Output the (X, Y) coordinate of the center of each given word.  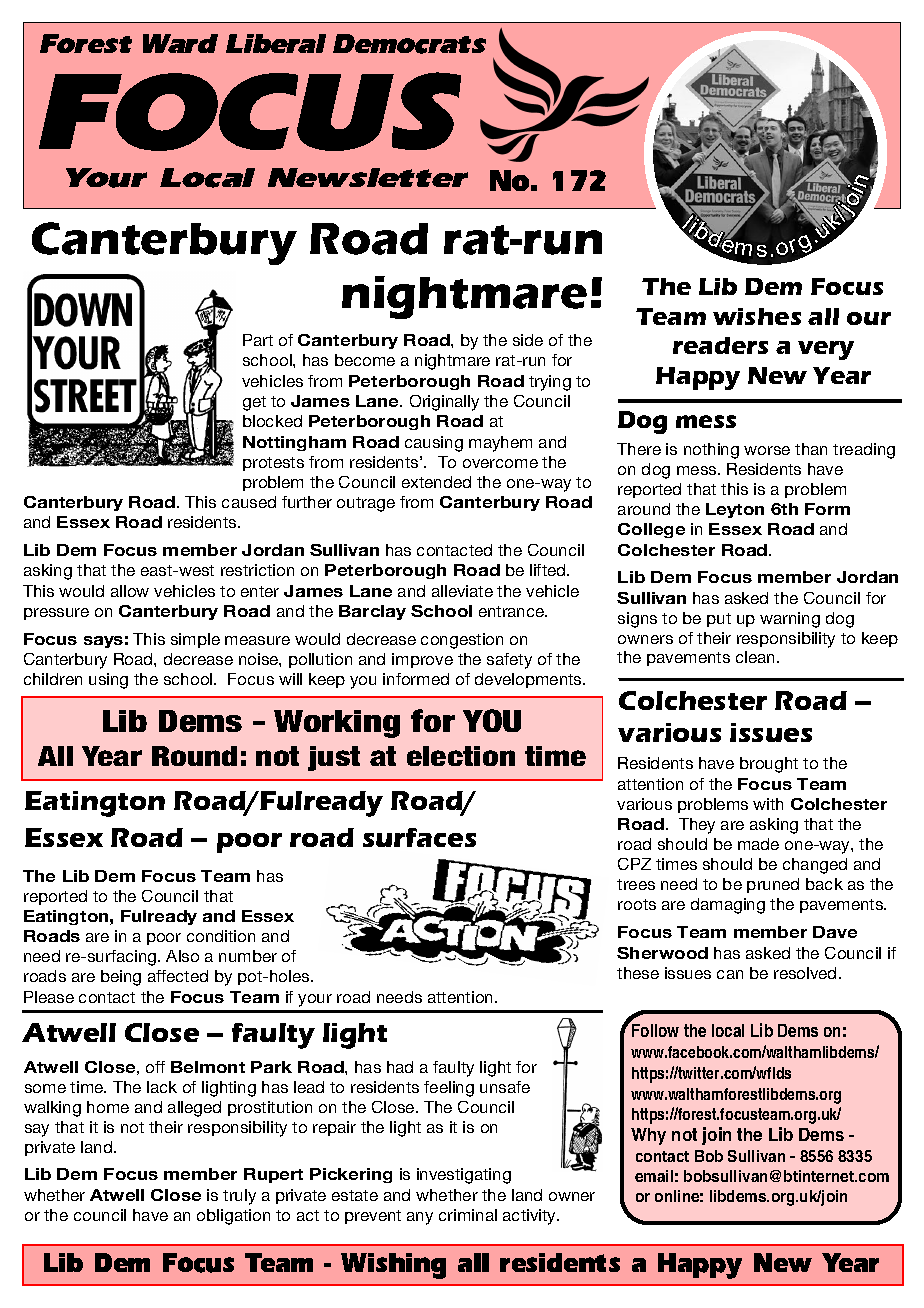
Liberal (276, 43)
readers (720, 345)
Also (182, 956)
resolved (805, 973)
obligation (233, 1217)
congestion (462, 641)
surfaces (419, 837)
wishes (757, 316)
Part (258, 340)
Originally (444, 403)
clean (757, 657)
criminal (468, 1215)
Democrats (409, 44)
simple (195, 640)
